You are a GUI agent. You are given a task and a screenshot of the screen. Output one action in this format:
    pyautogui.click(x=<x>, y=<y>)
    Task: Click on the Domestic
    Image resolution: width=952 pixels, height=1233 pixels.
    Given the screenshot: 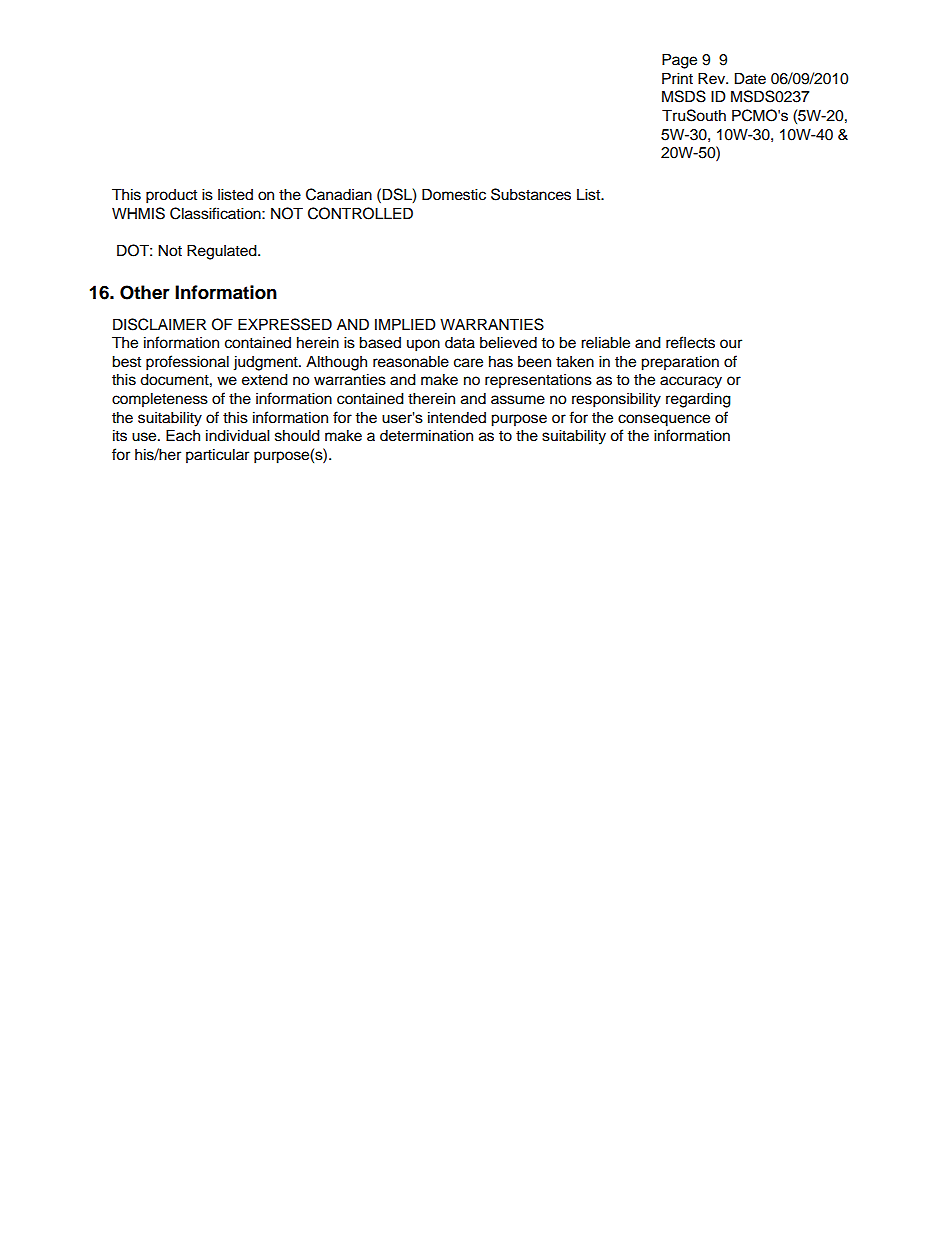 What is the action you would take?
    pyautogui.click(x=454, y=194)
